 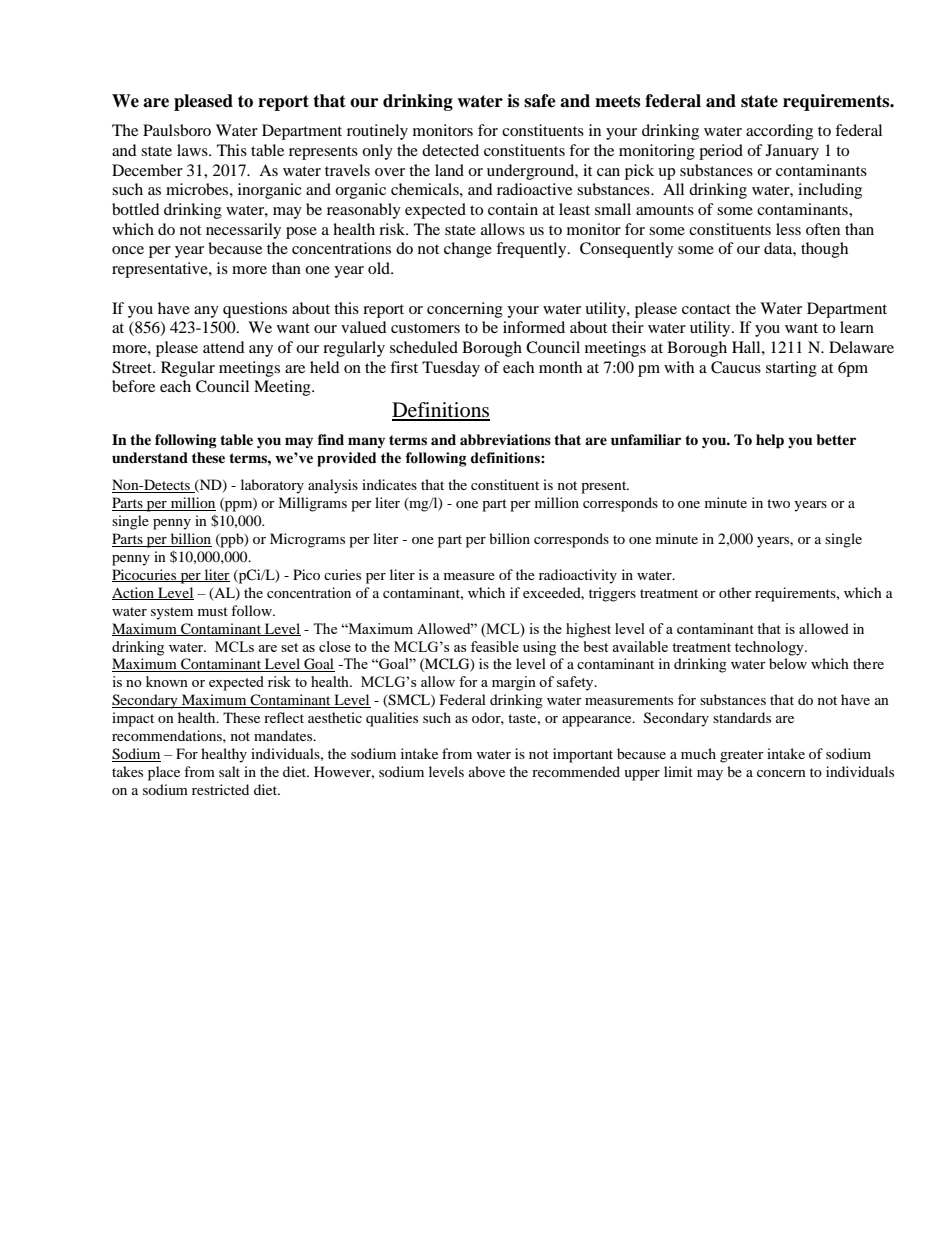 What do you see at coordinates (193, 150) in the screenshot?
I see `laws` at bounding box center [193, 150].
